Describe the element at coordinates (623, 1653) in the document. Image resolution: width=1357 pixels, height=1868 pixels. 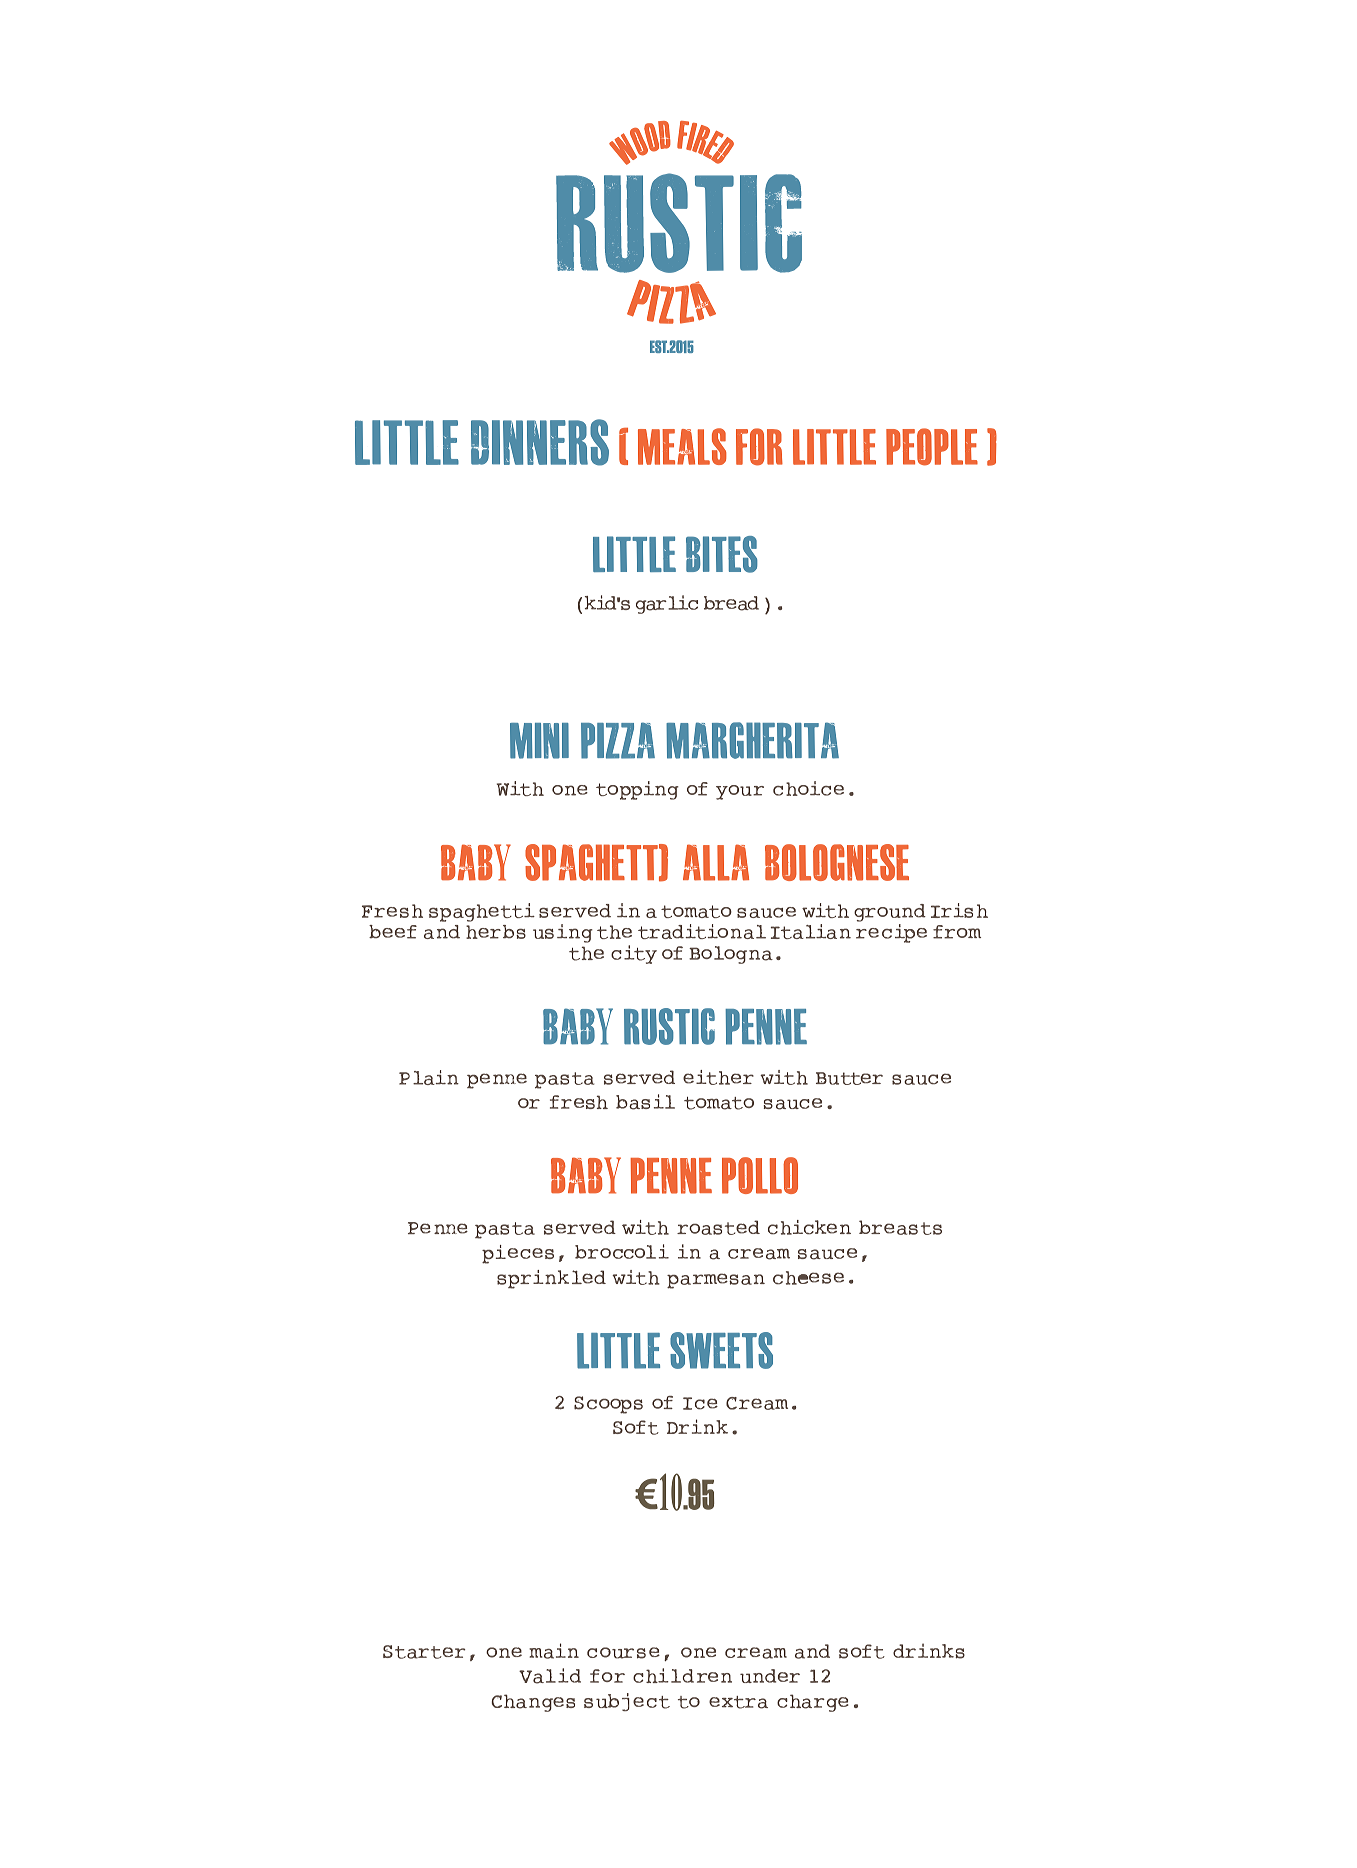
I see `course` at that location.
